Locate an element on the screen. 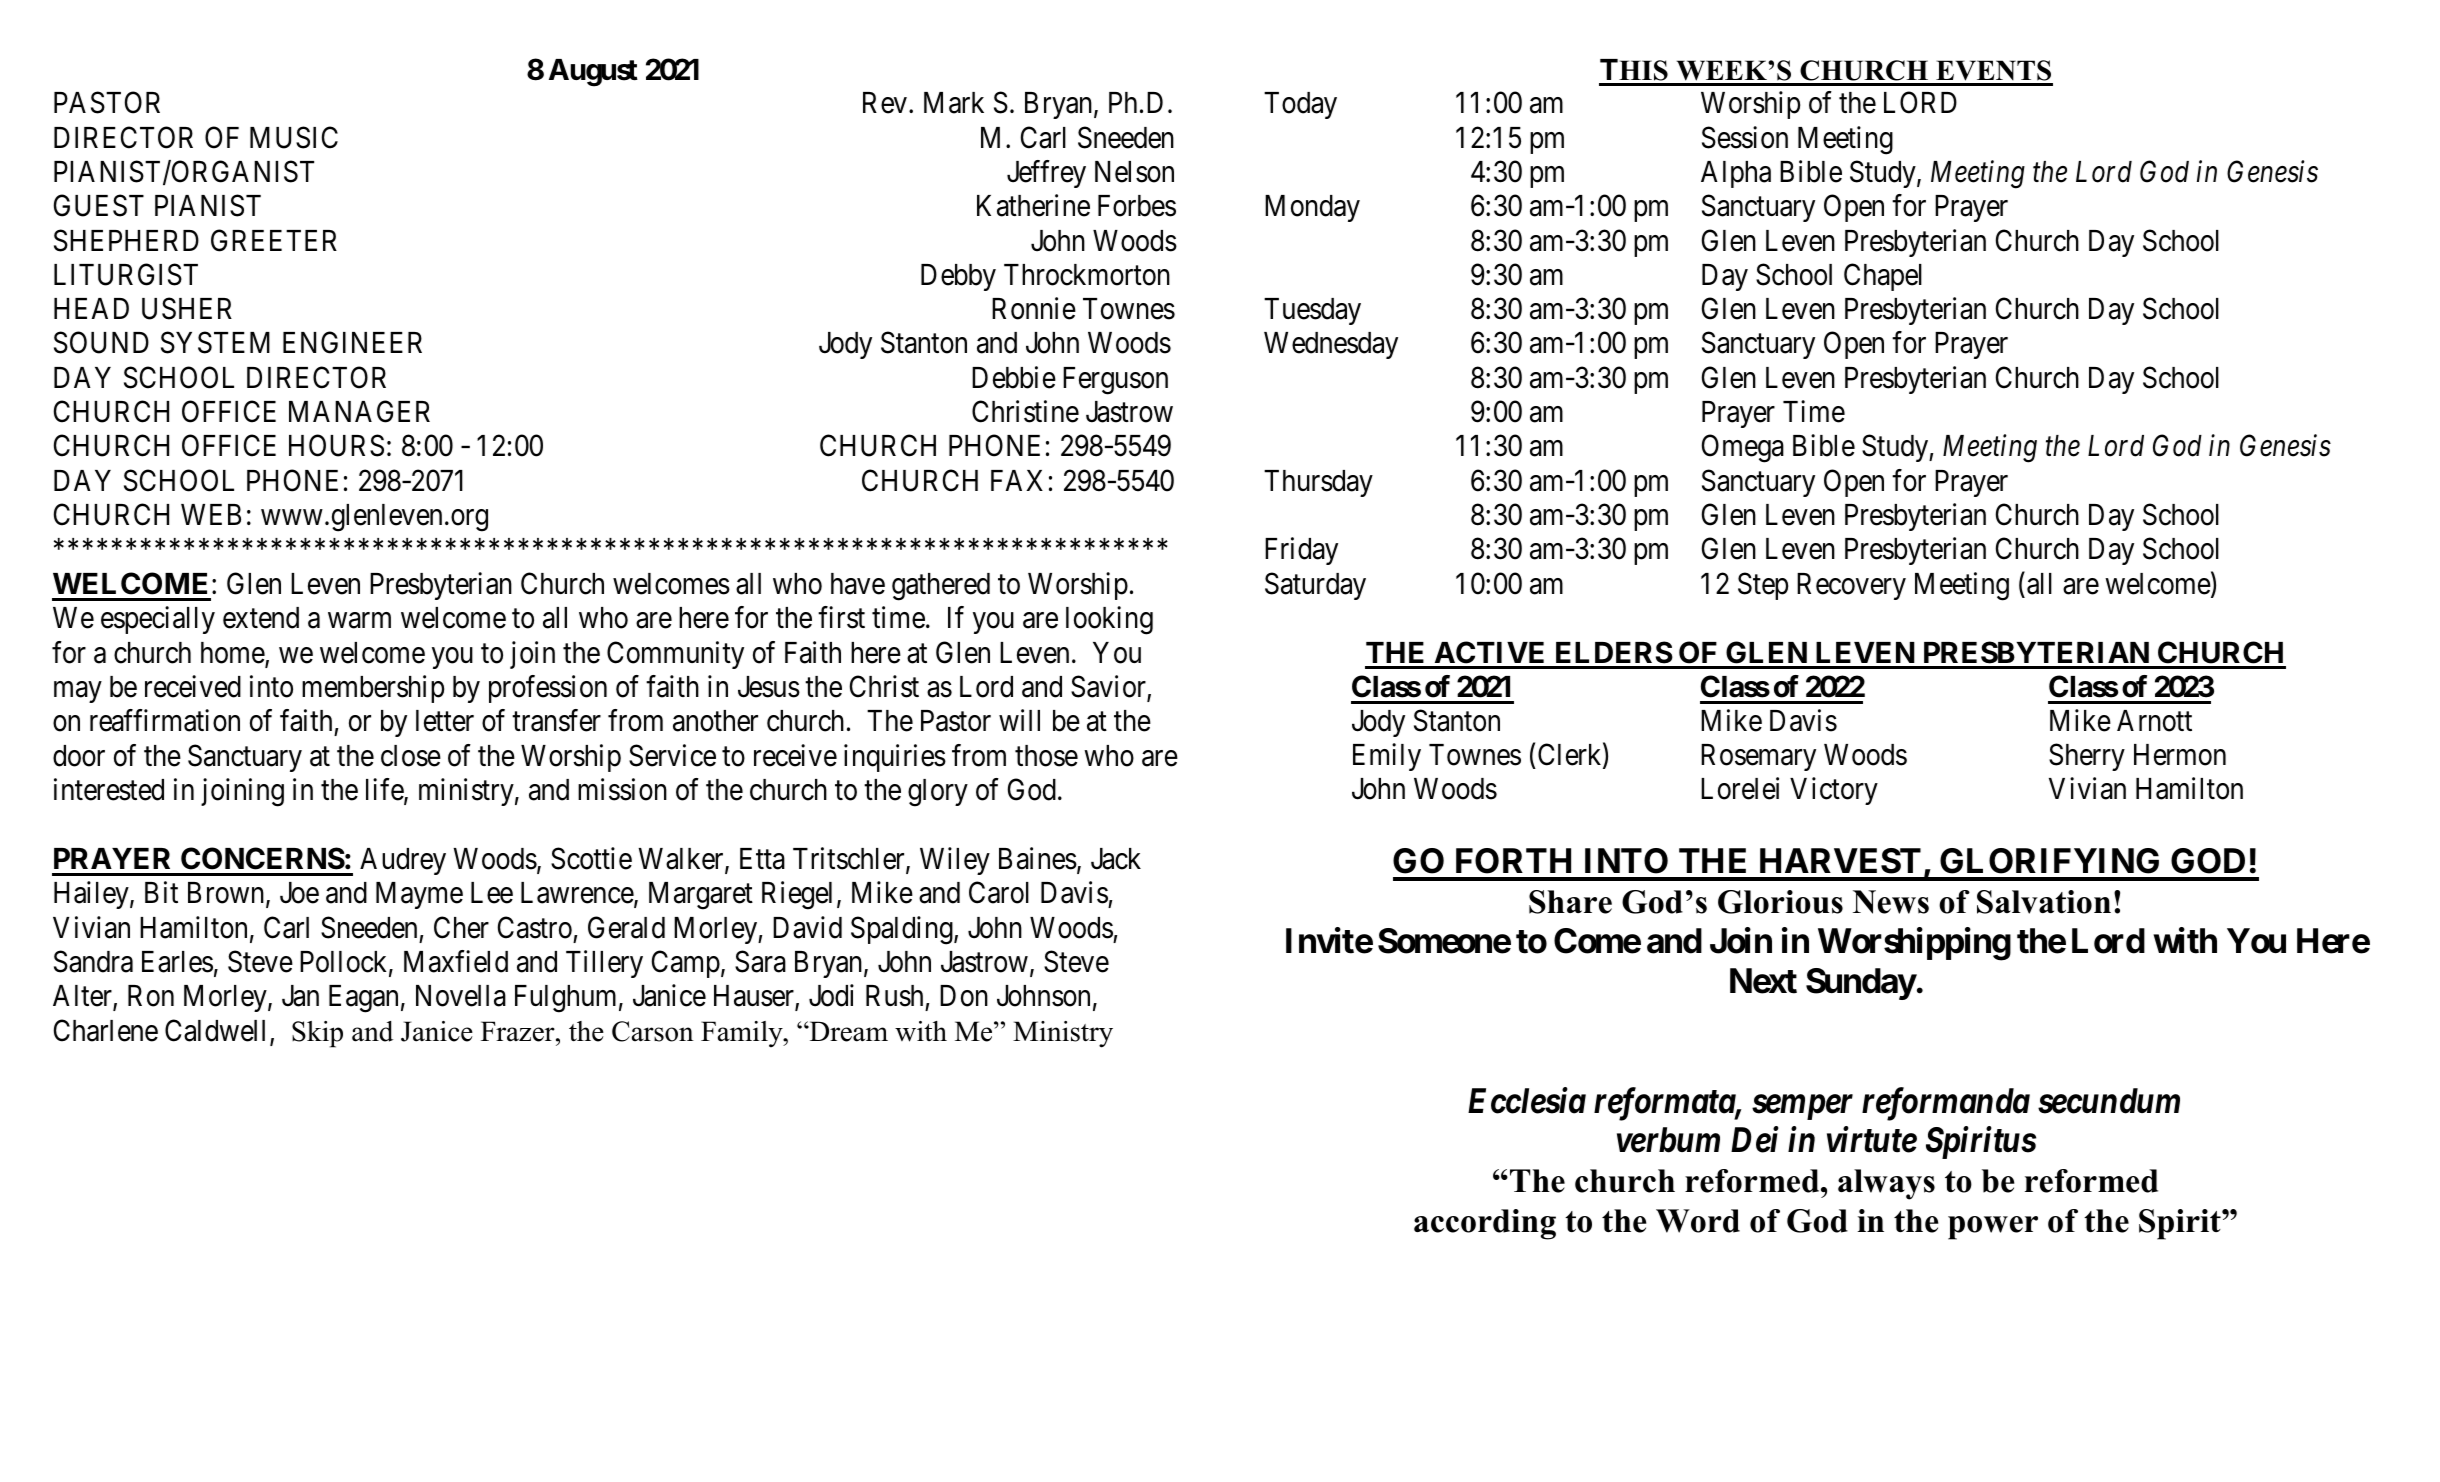  MUSIC is located at coordinates (294, 137).
